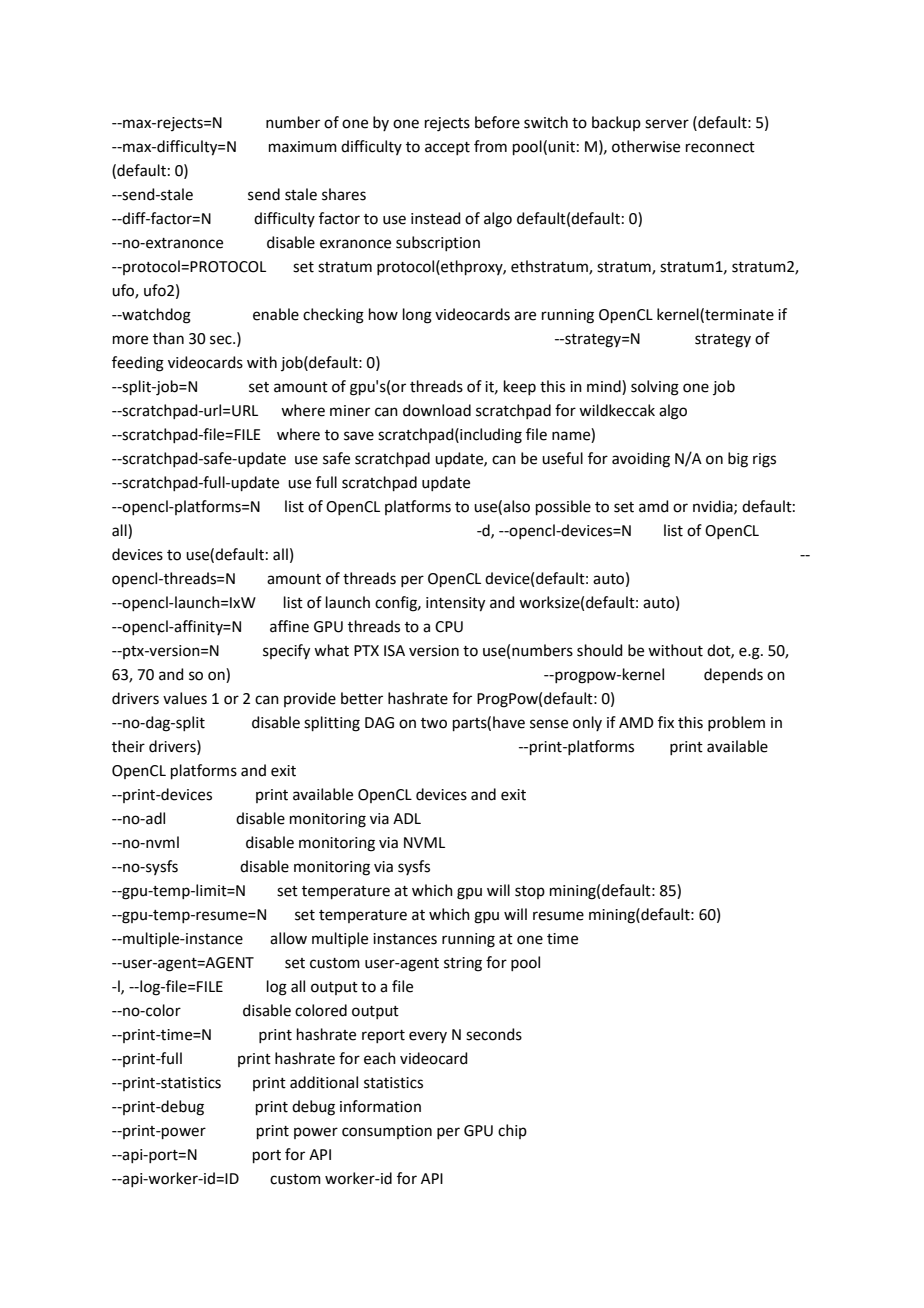 This screenshot has height=1308, width=924. Describe the element at coordinates (324, 1082) in the screenshot. I see `additional` at that location.
